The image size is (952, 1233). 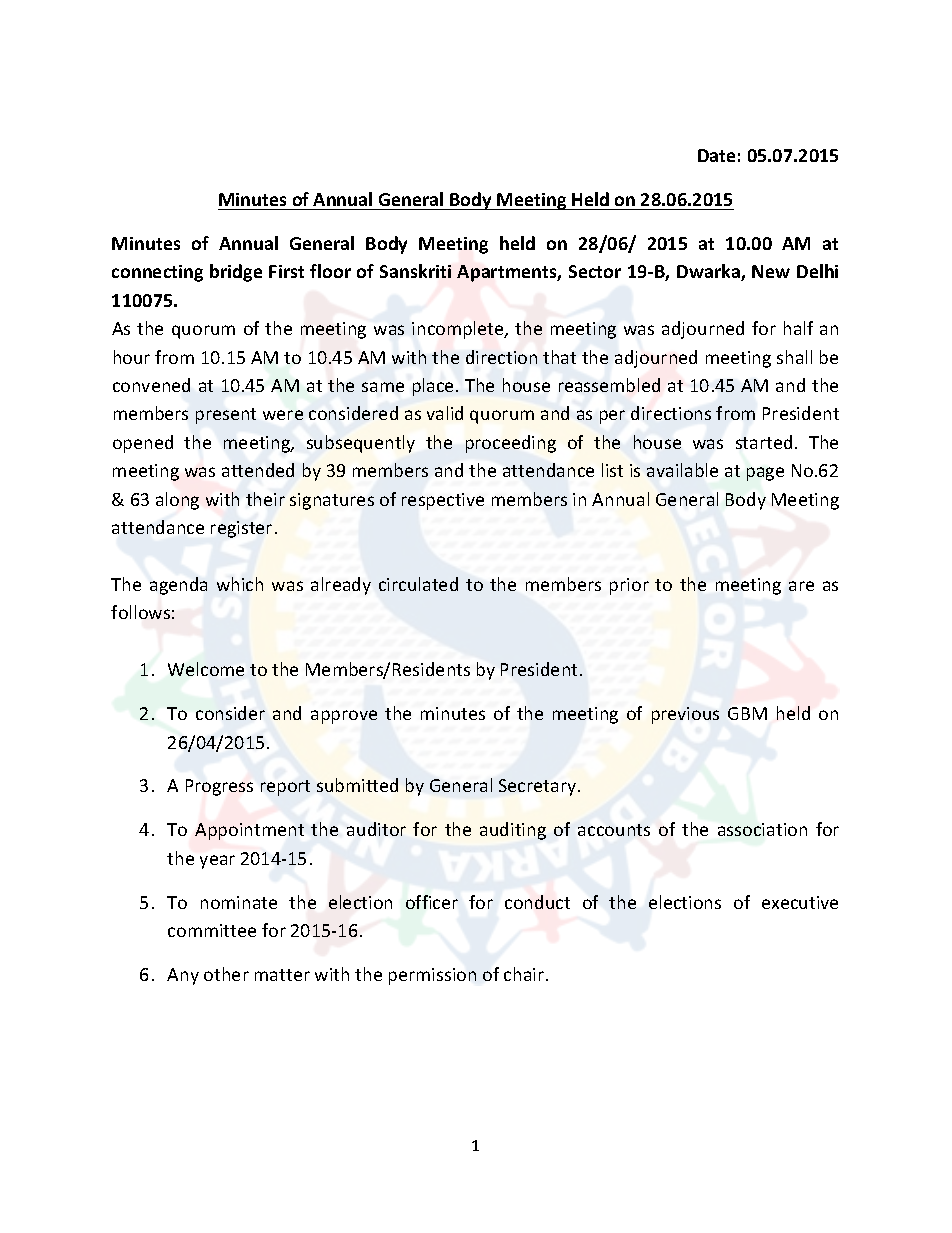 What do you see at coordinates (418, 584) in the image?
I see `circulated` at bounding box center [418, 584].
